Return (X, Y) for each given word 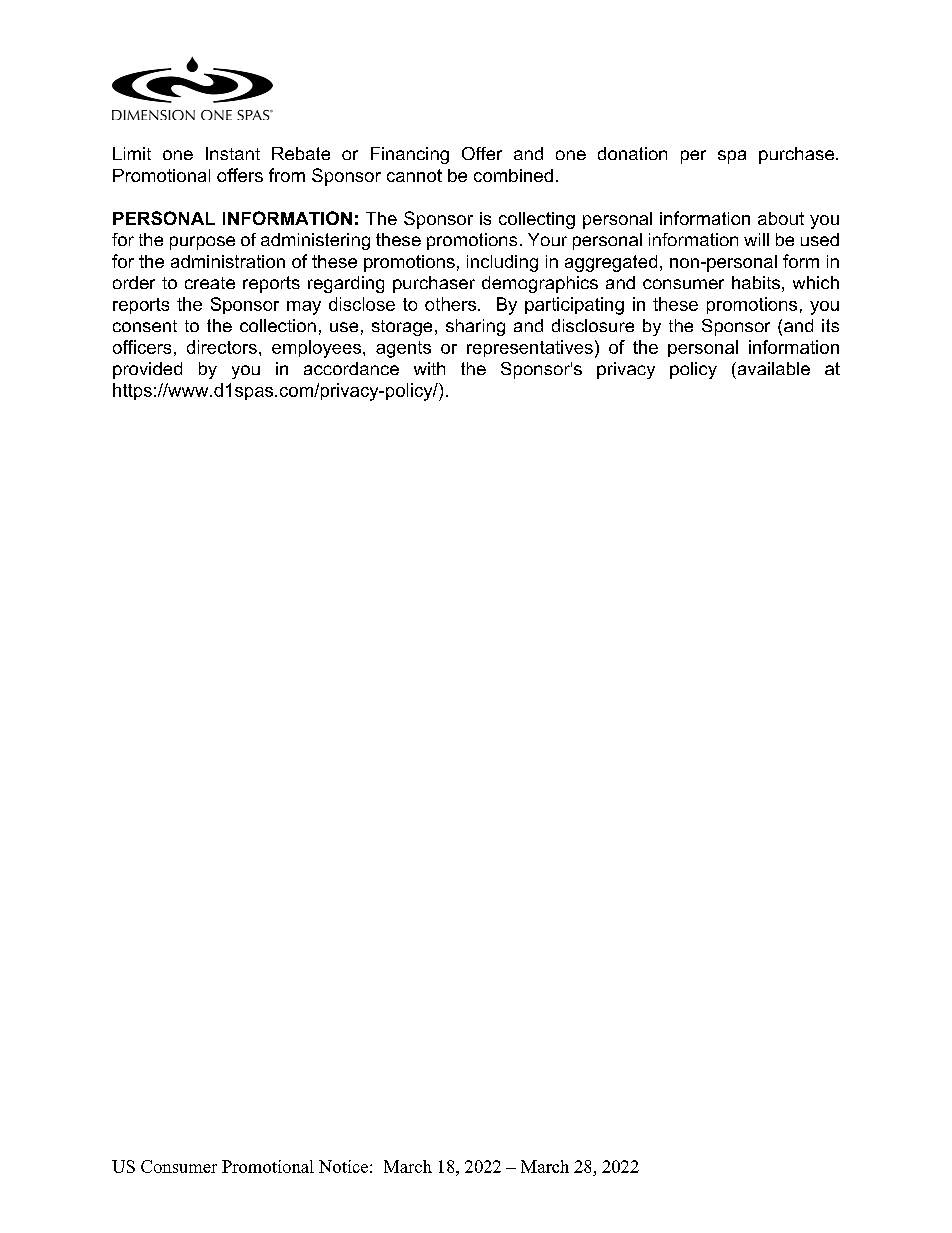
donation (632, 153)
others (450, 304)
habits (756, 282)
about (781, 218)
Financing (410, 155)
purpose (202, 243)
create (210, 283)
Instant (233, 153)
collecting (537, 220)
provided (147, 370)
